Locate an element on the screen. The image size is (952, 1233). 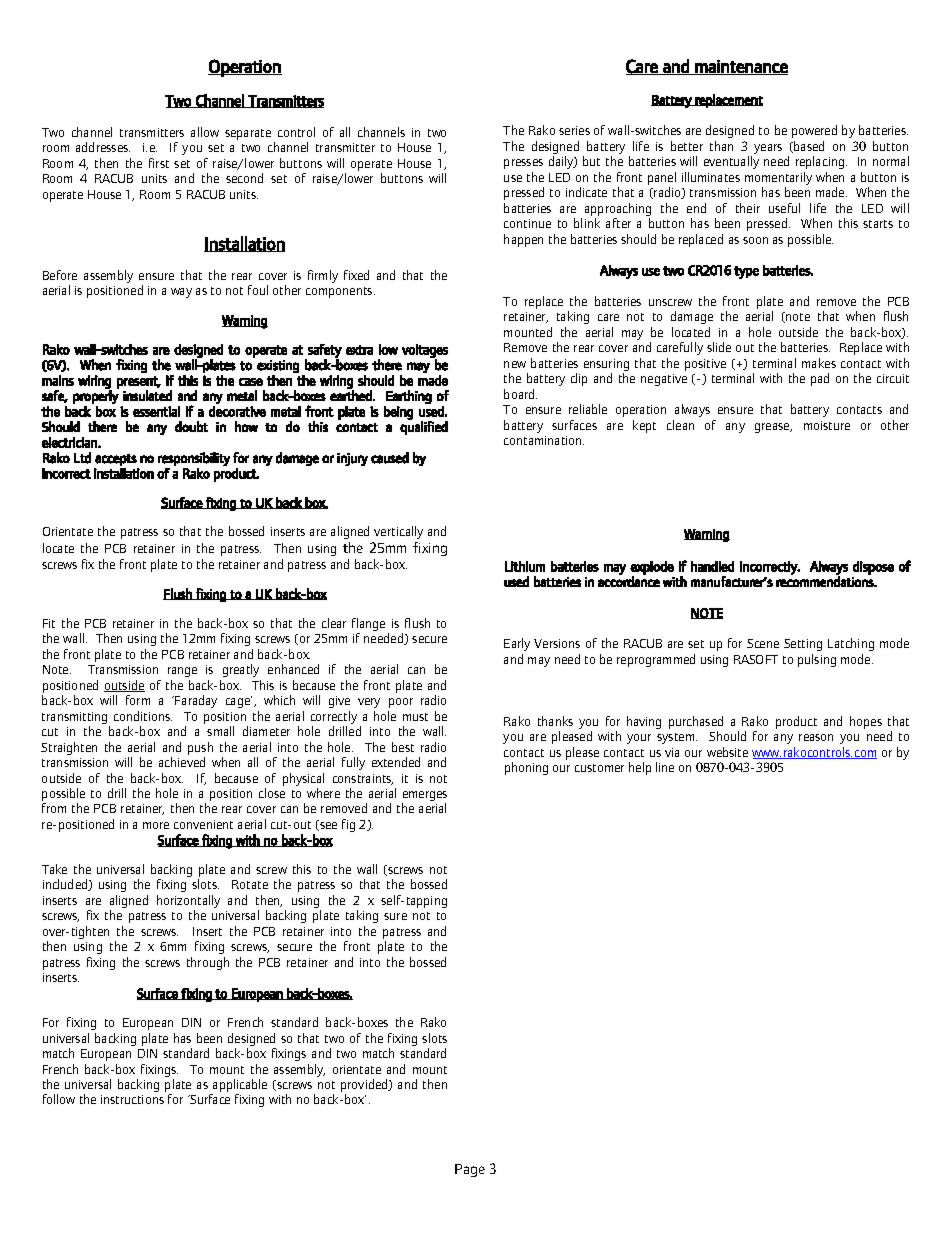
fig is located at coordinates (348, 825).
